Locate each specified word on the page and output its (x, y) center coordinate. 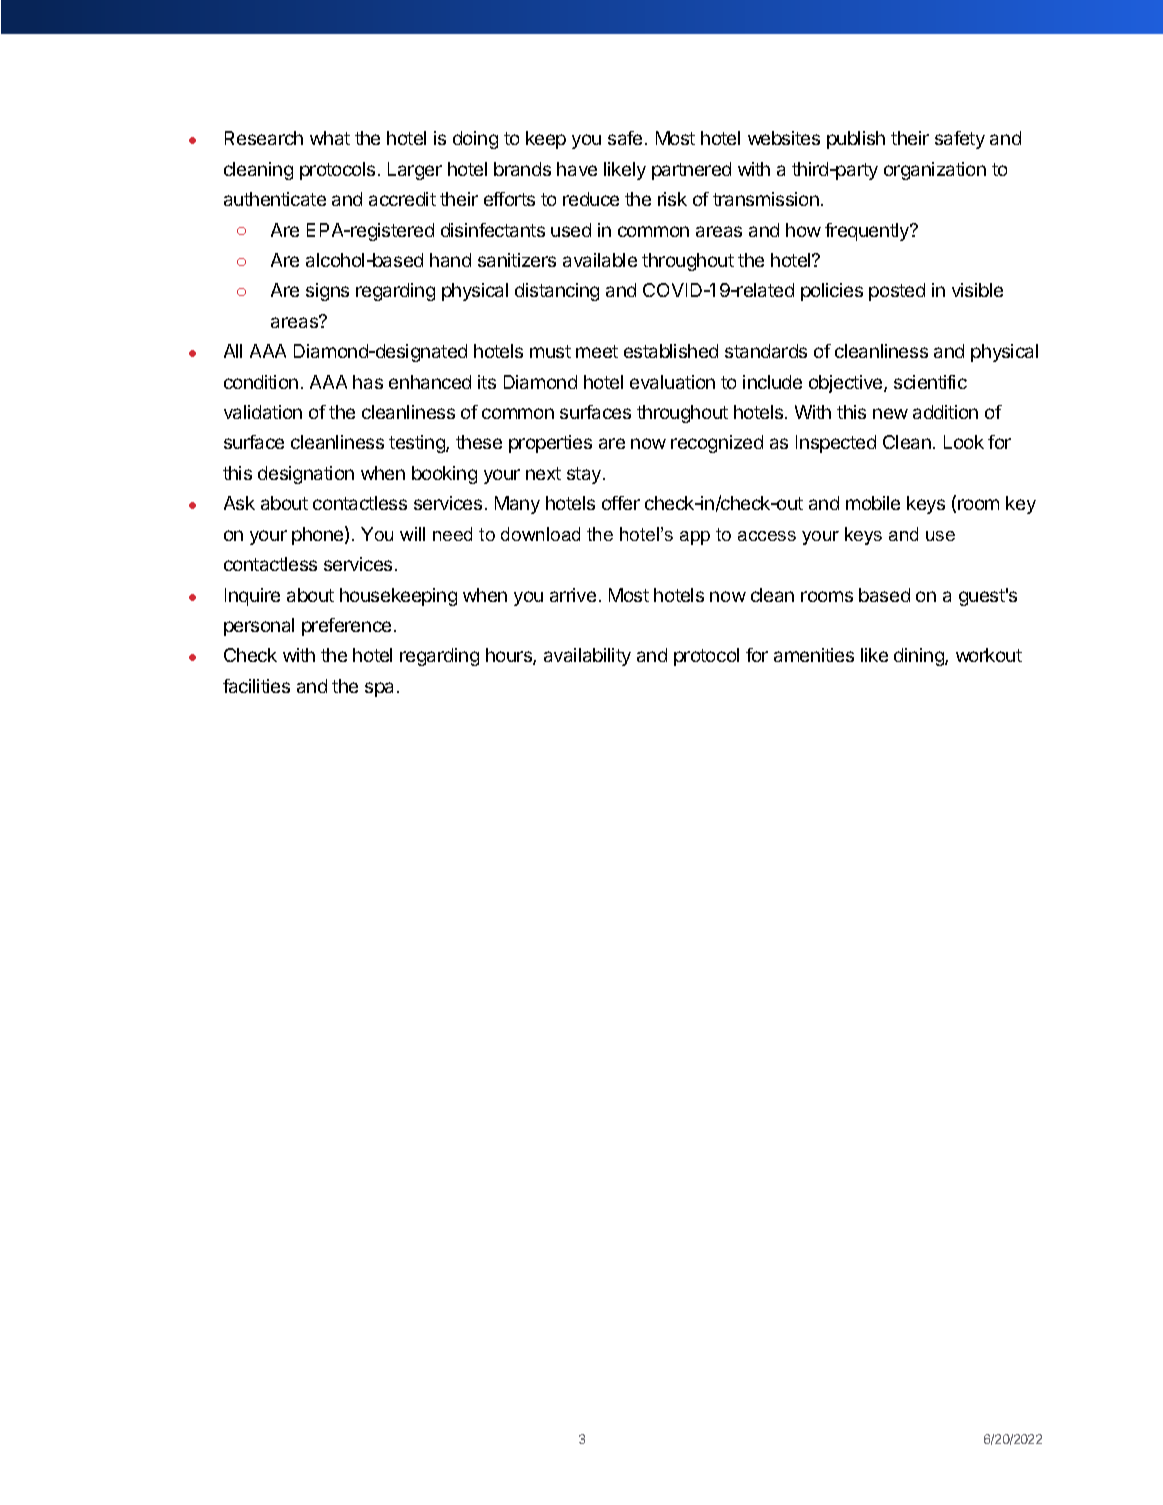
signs (327, 292)
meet (597, 351)
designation (306, 475)
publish (856, 140)
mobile (873, 503)
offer (621, 503)
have (577, 169)
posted (897, 292)
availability (587, 657)
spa (379, 689)
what (330, 138)
